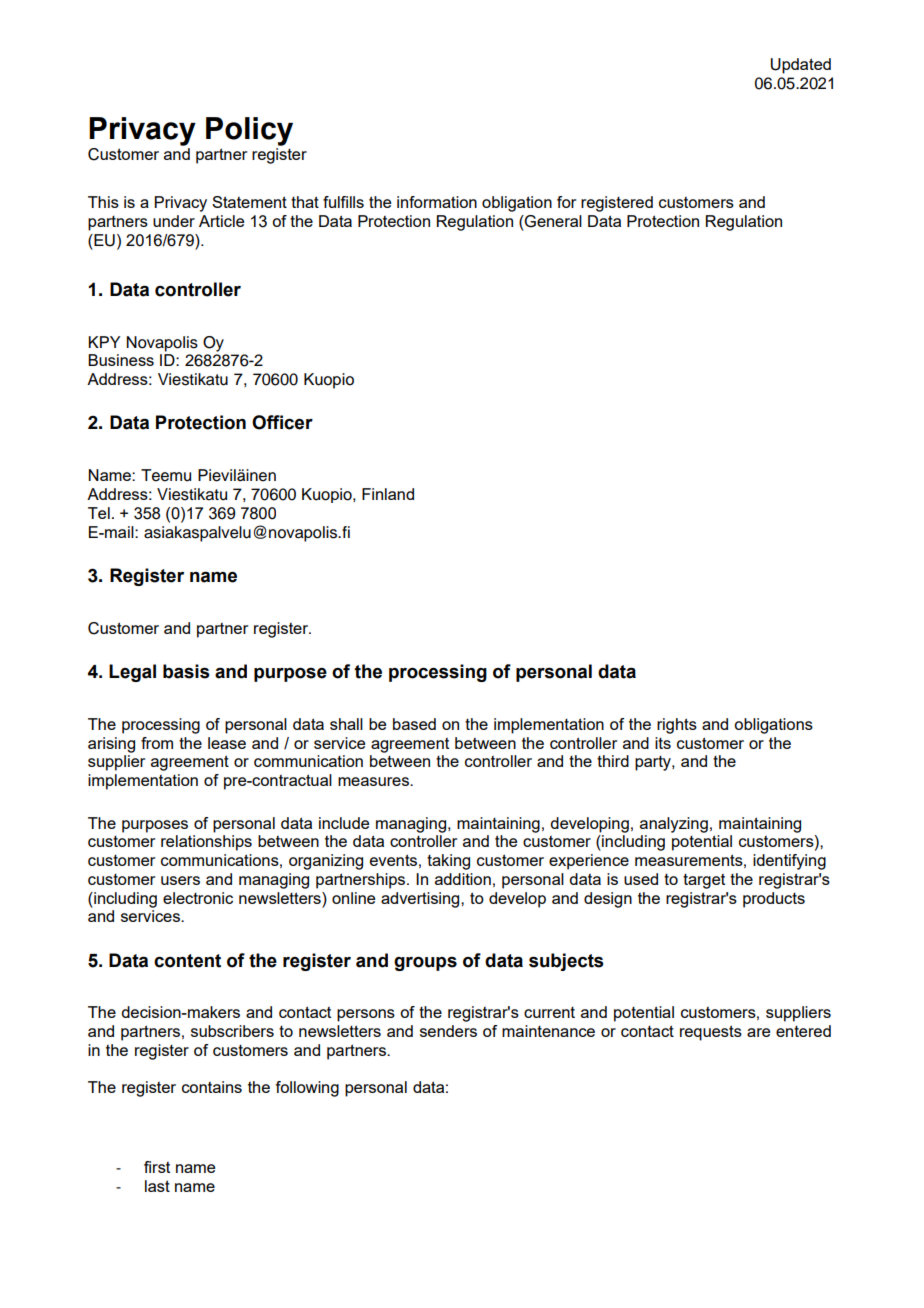 This screenshot has height=1308, width=924. Describe the element at coordinates (249, 131) in the screenshot. I see `Policy` at that location.
